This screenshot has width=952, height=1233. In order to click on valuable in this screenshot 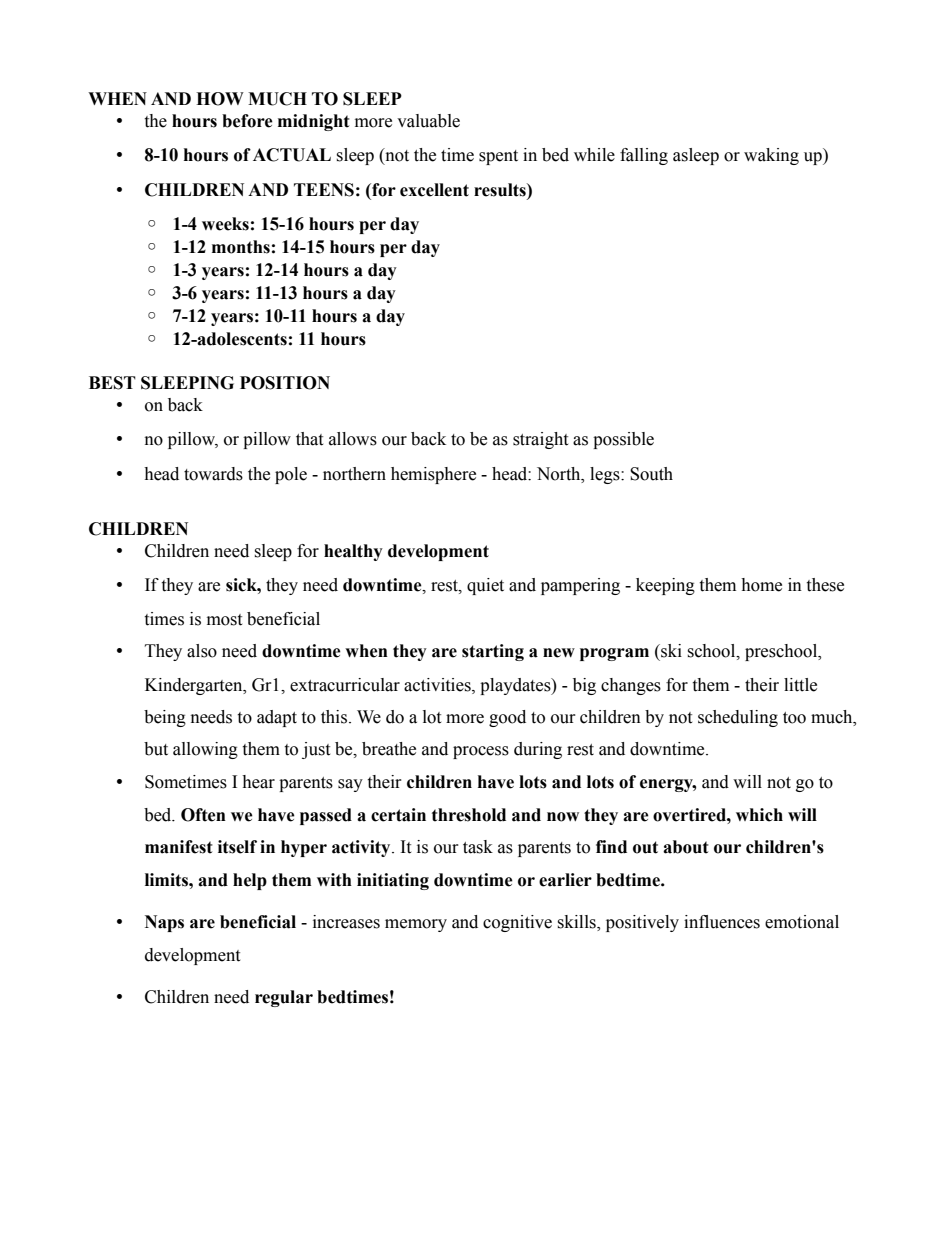, I will do `click(428, 121)`.
